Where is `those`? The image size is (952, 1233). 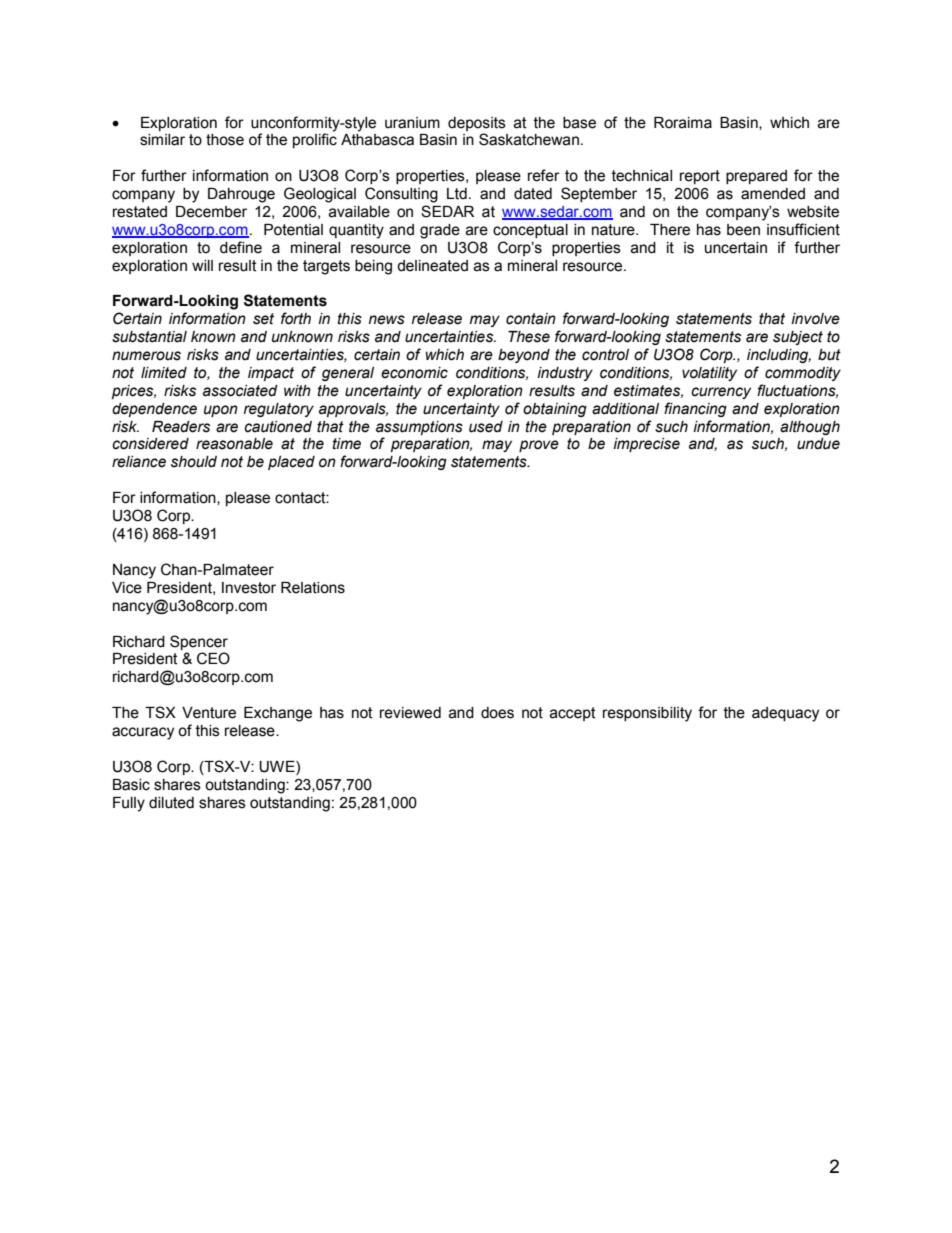
those is located at coordinates (225, 140).
